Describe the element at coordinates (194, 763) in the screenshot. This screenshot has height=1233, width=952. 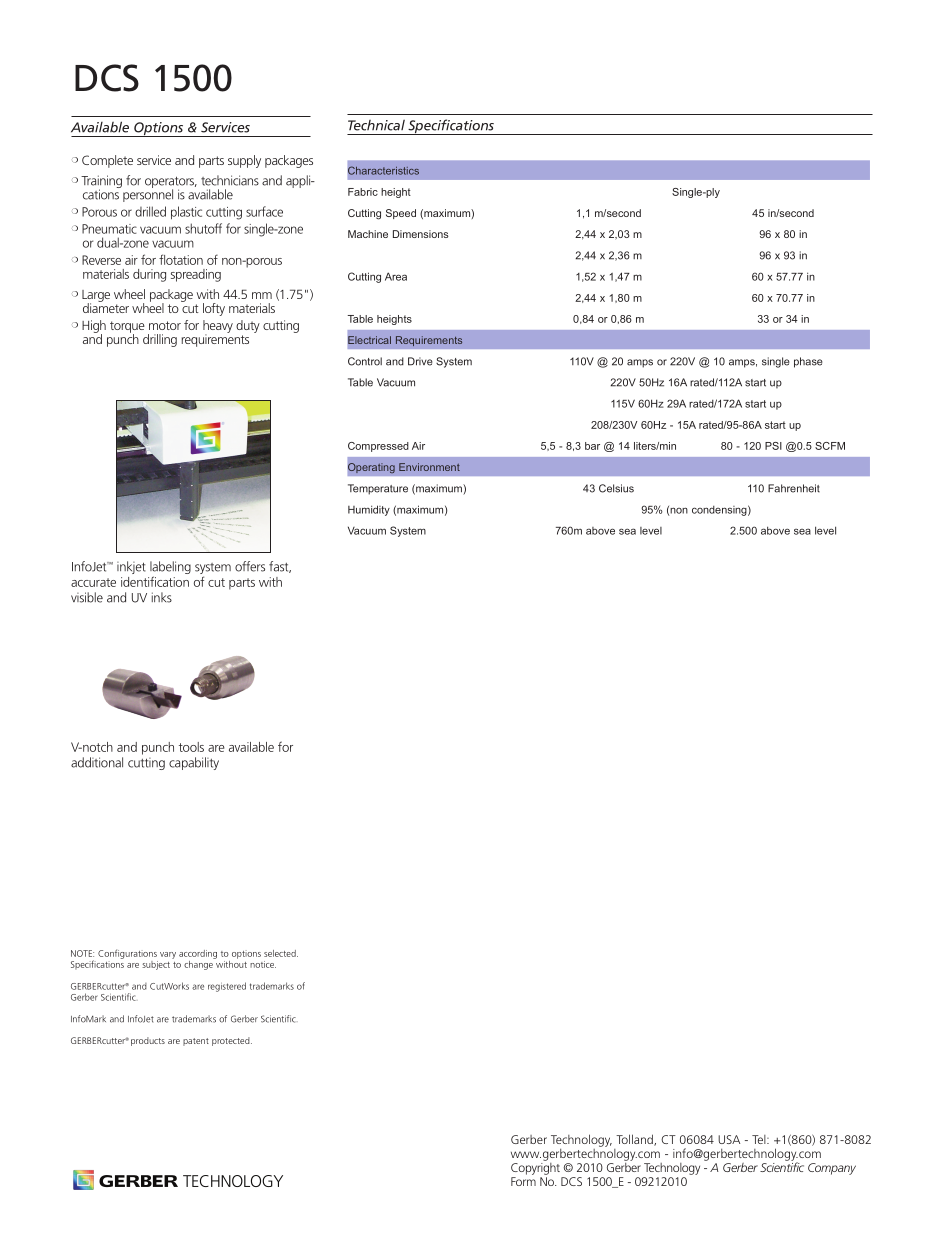
I see `capability` at that location.
